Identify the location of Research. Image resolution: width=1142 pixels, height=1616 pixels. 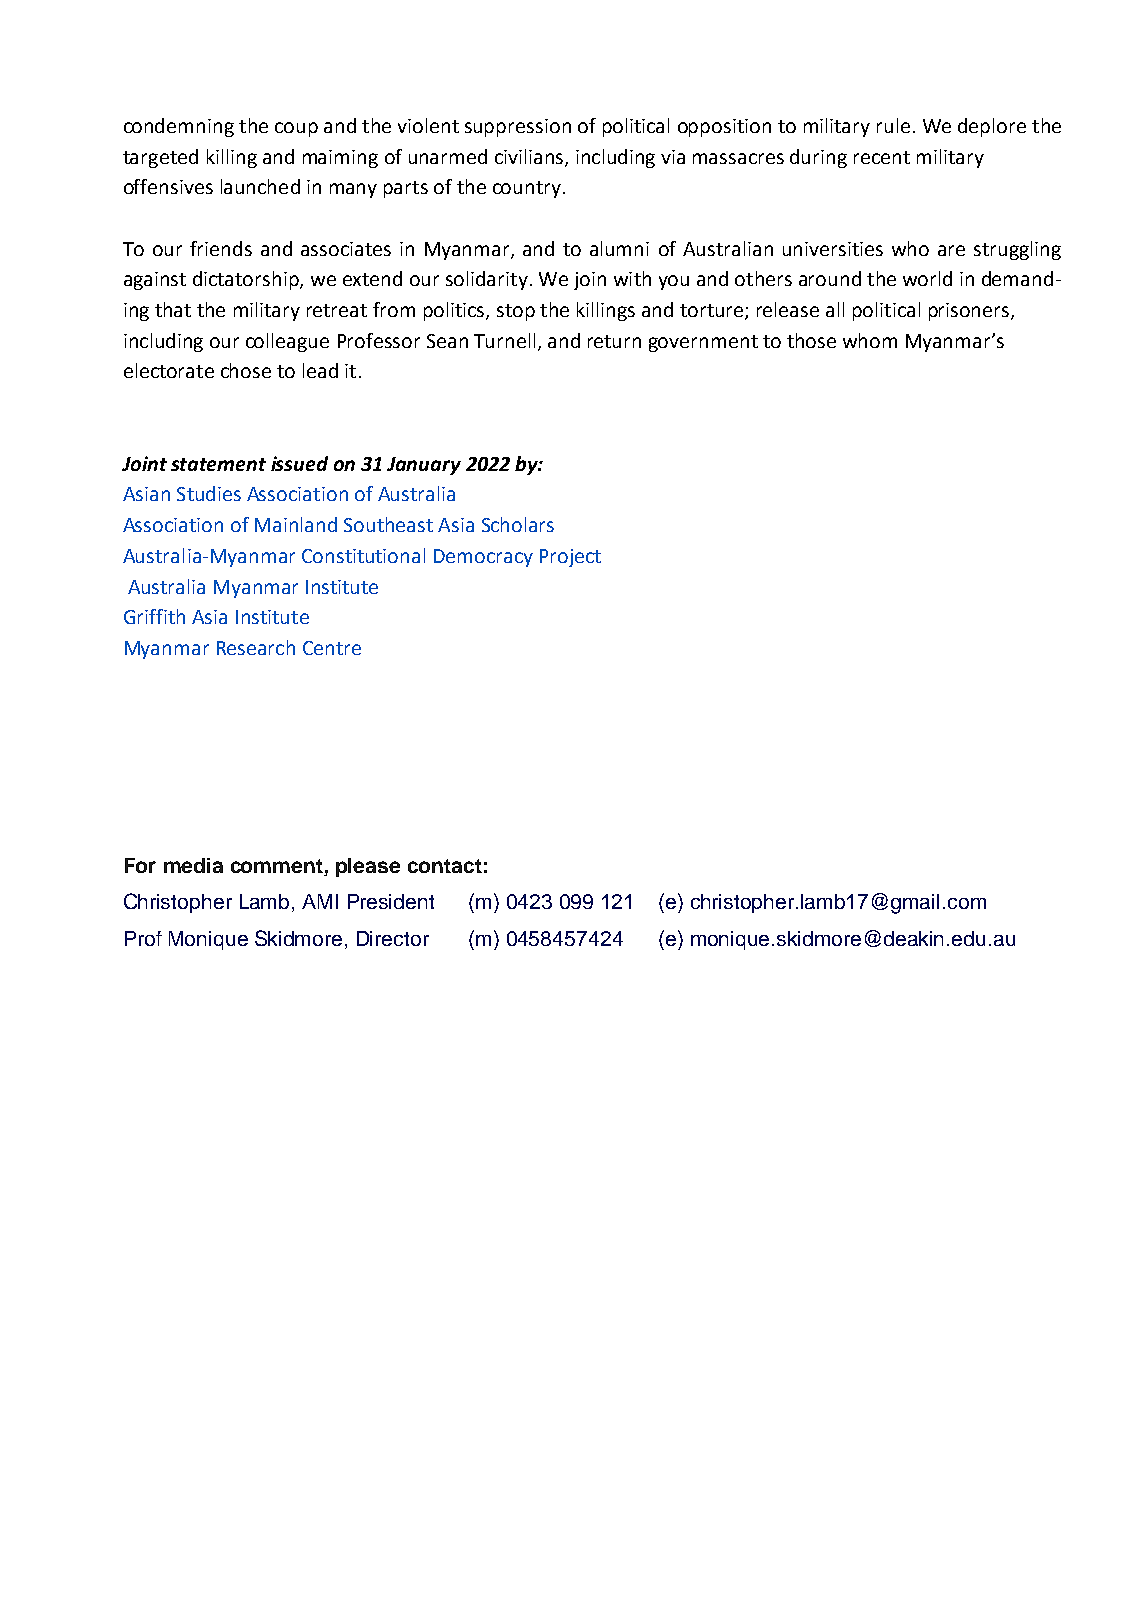
(256, 647).
